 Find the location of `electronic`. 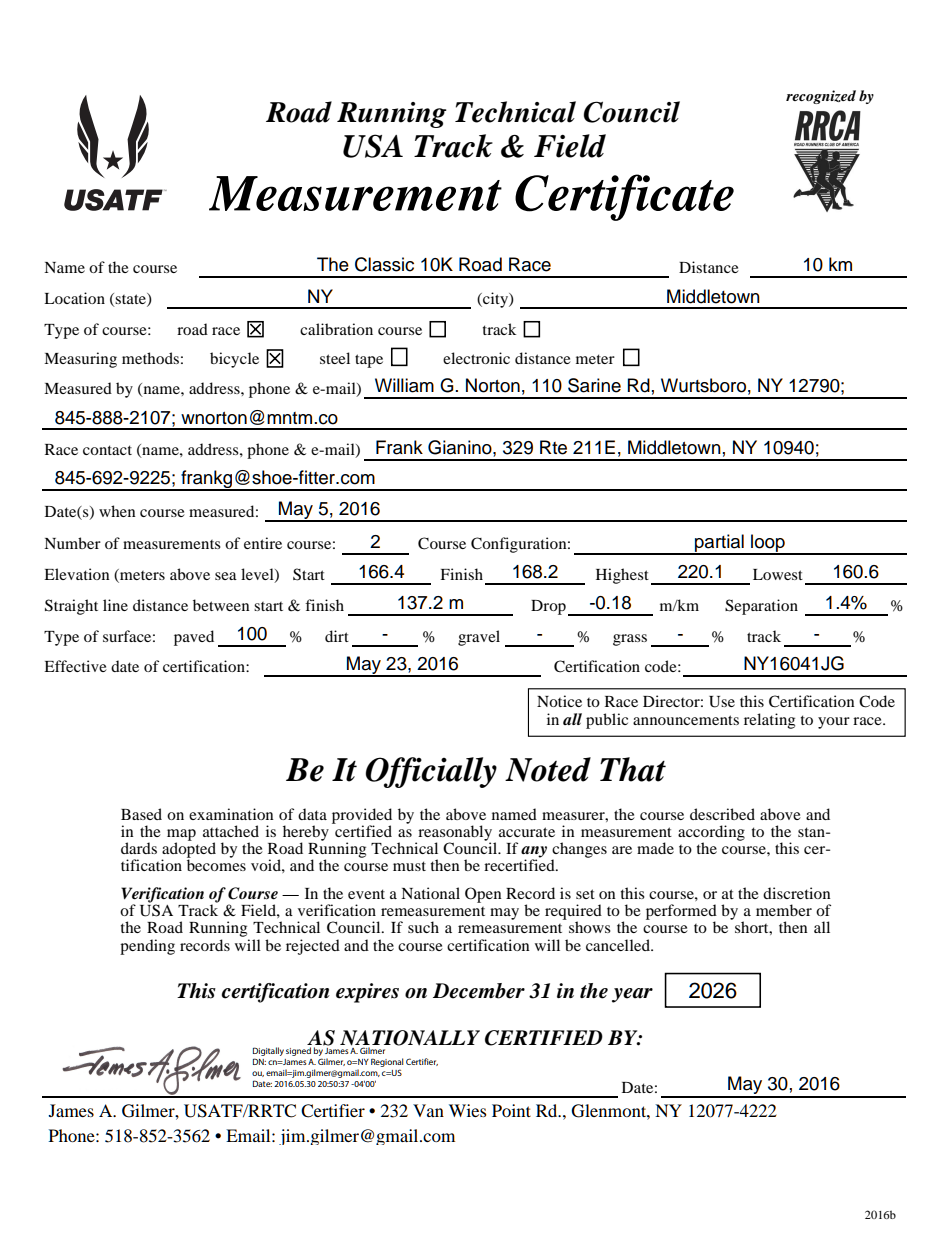

electronic is located at coordinates (476, 358).
